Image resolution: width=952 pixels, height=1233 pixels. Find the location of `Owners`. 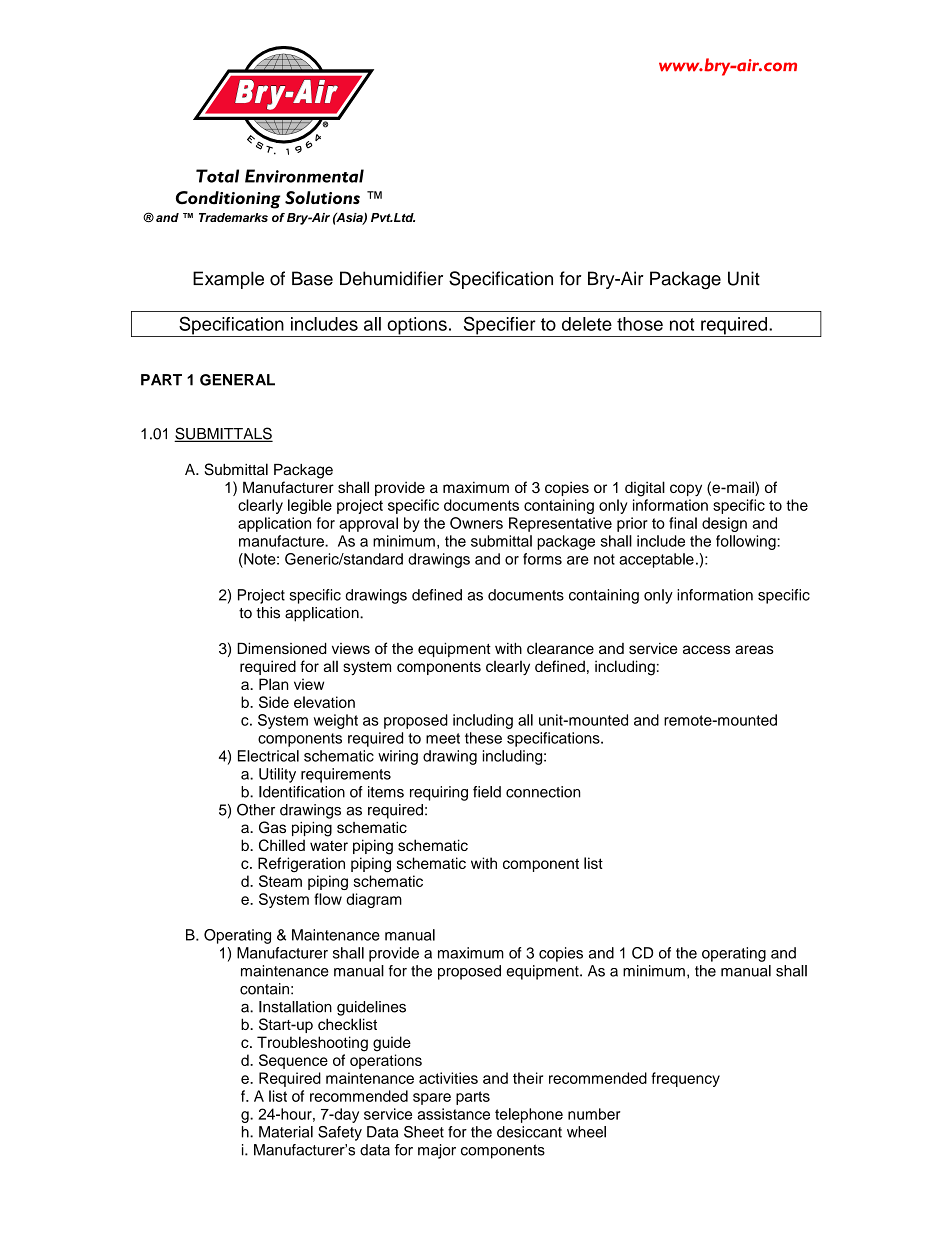

Owners is located at coordinates (476, 523).
